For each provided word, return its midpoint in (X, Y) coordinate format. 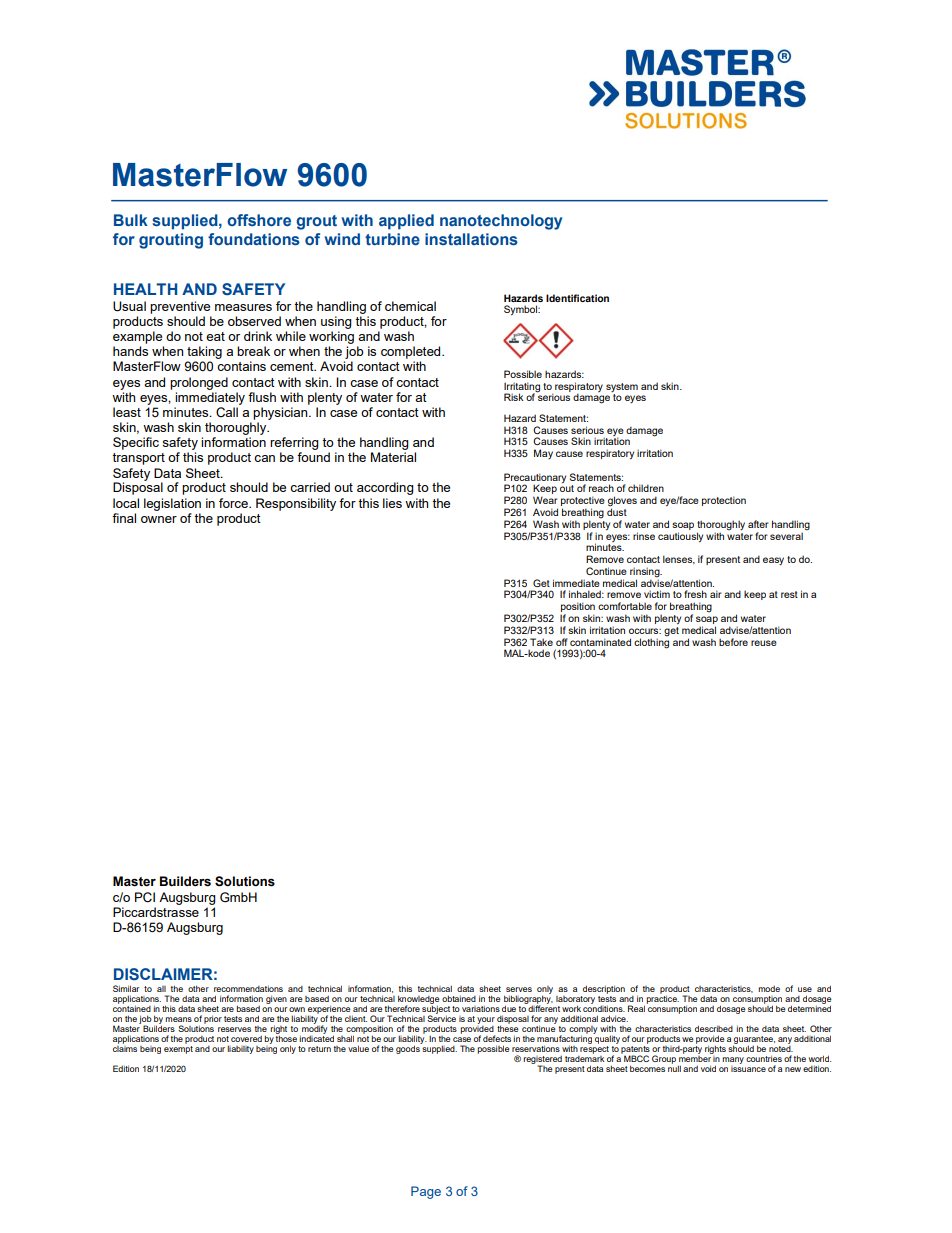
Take (541, 642)
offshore (259, 220)
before (733, 642)
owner (159, 519)
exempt (178, 1048)
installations (471, 239)
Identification (577, 298)
